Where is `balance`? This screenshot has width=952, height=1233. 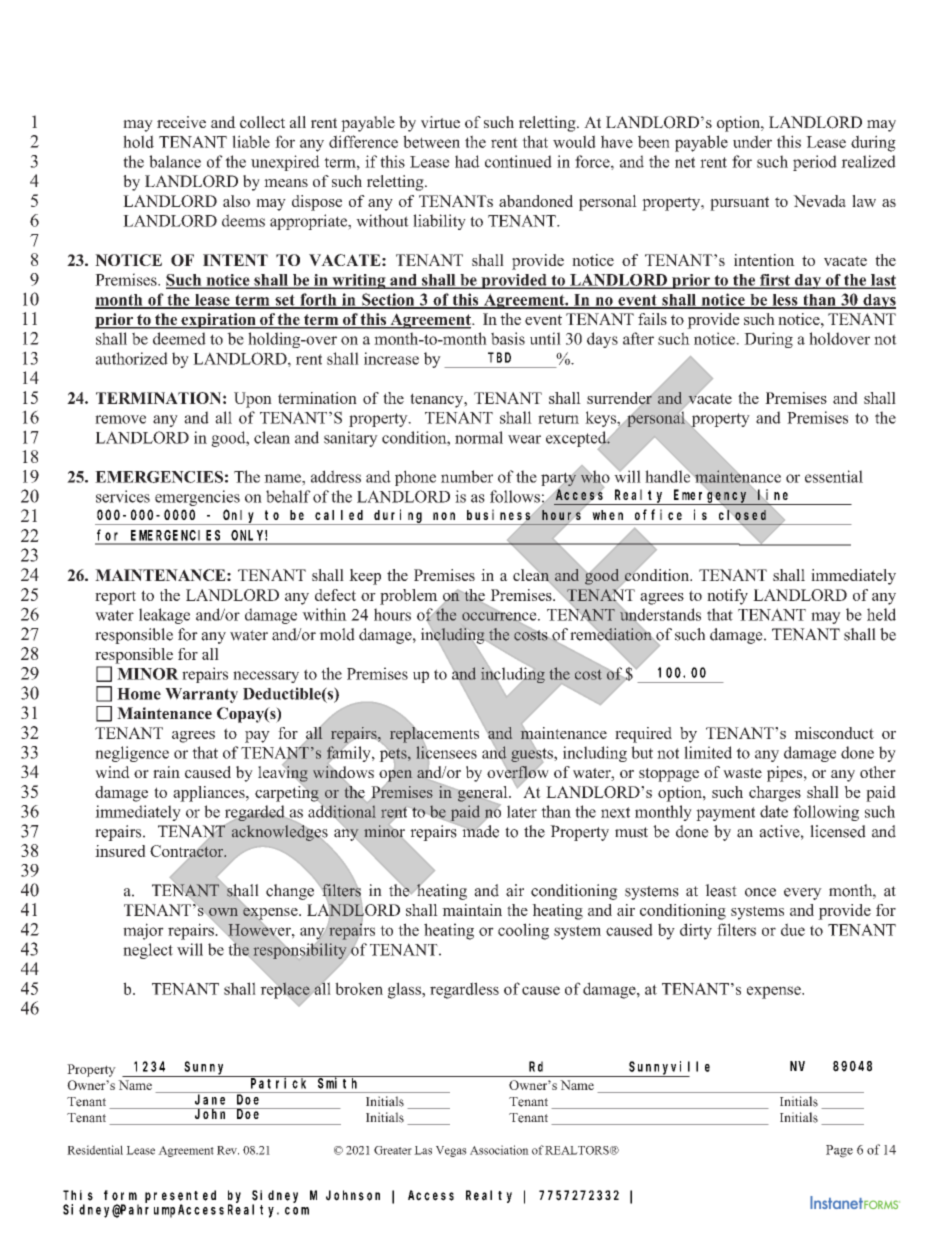
balance is located at coordinates (175, 161).
